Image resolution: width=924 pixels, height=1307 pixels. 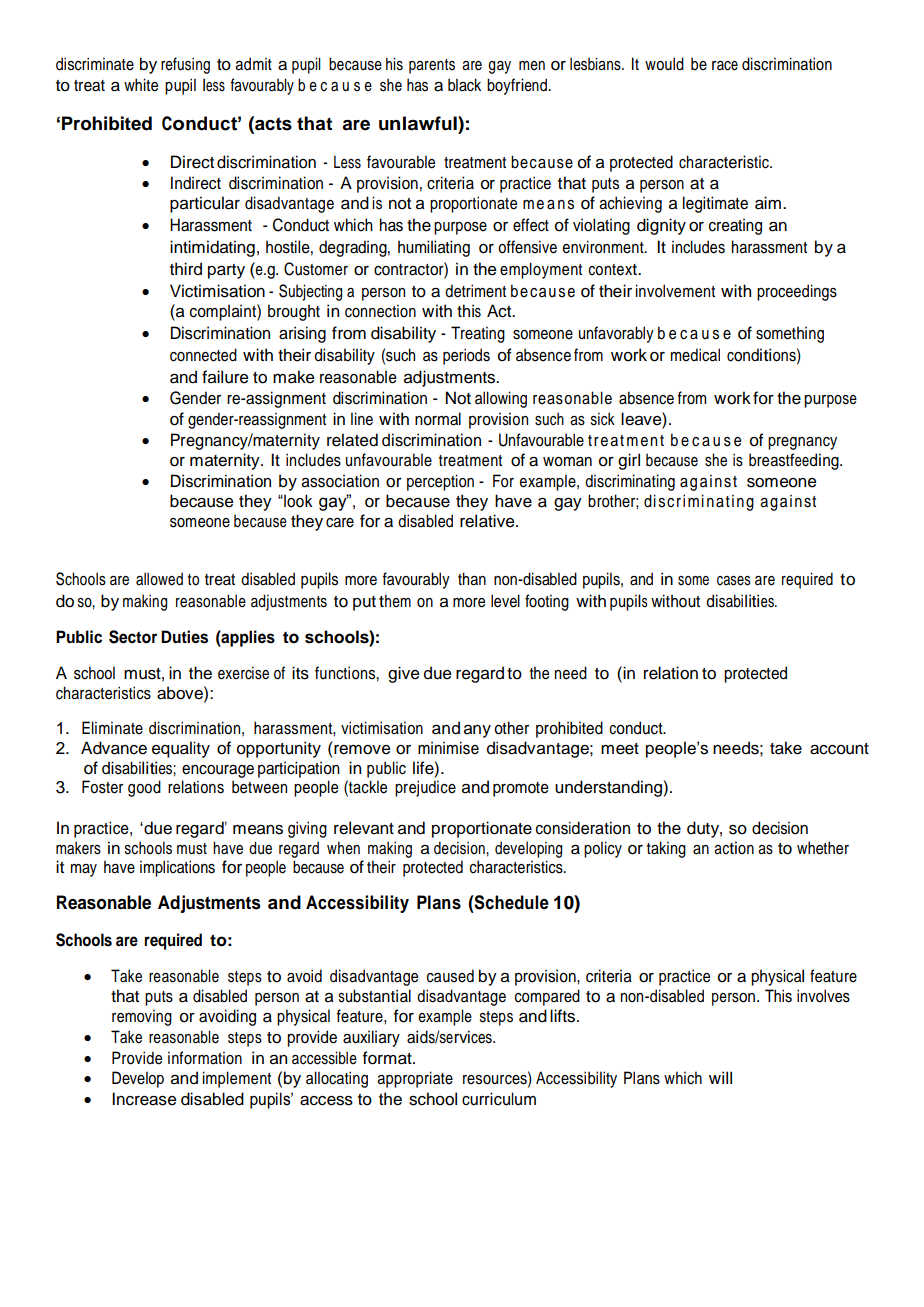 I want to click on will, so click(x=720, y=1077).
